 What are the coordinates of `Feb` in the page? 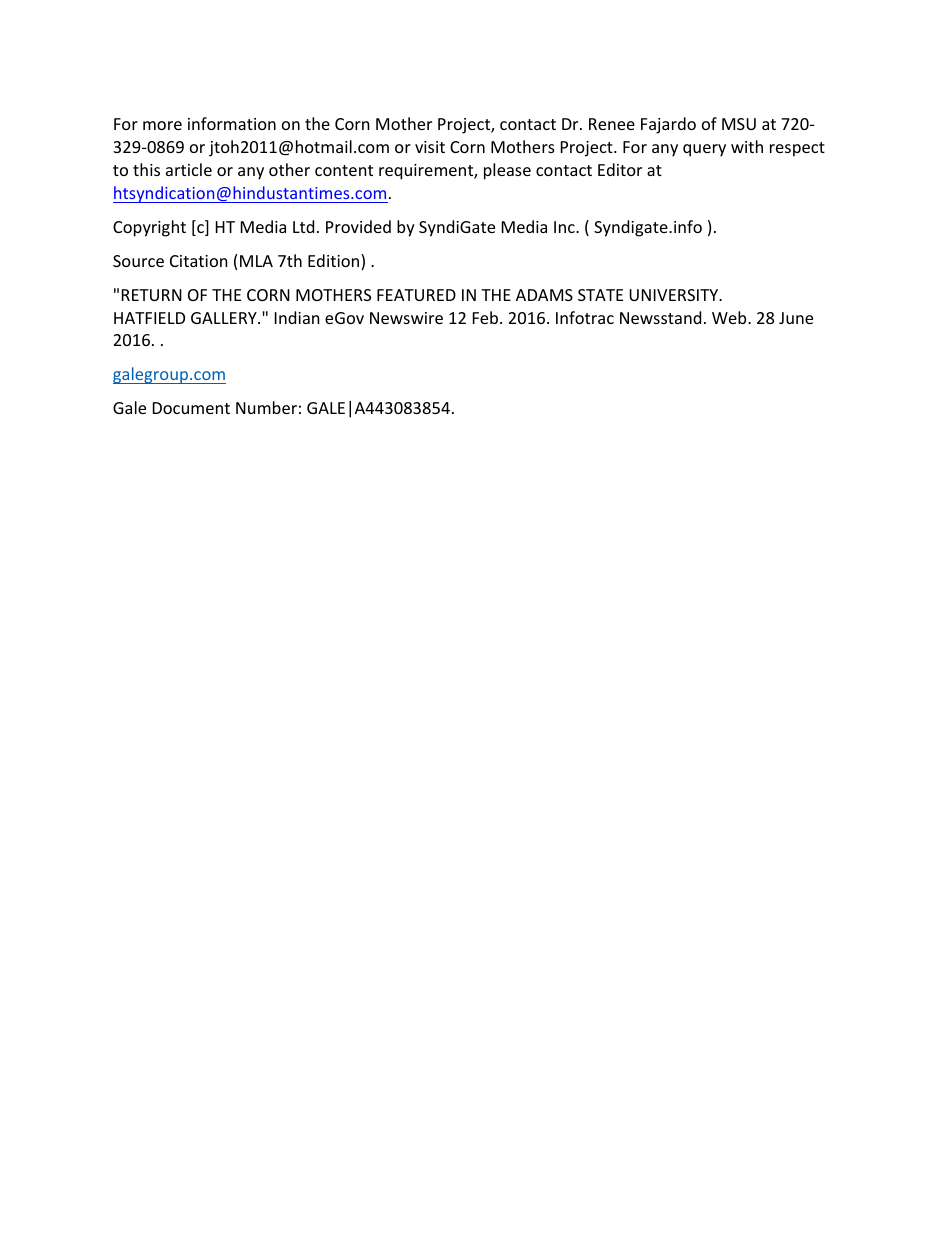 It's located at (487, 317).
